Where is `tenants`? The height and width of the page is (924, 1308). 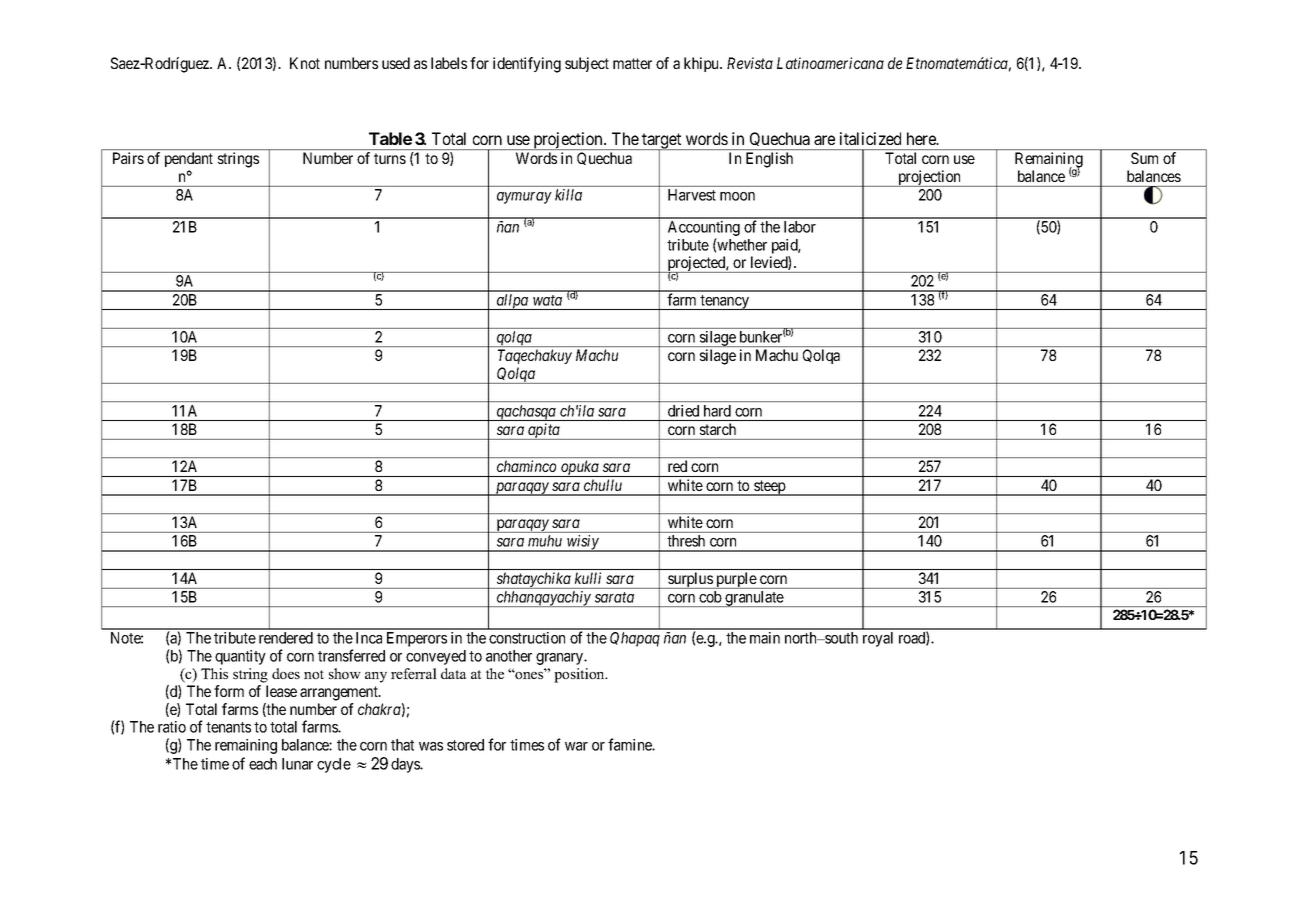
tenants is located at coordinates (228, 727).
